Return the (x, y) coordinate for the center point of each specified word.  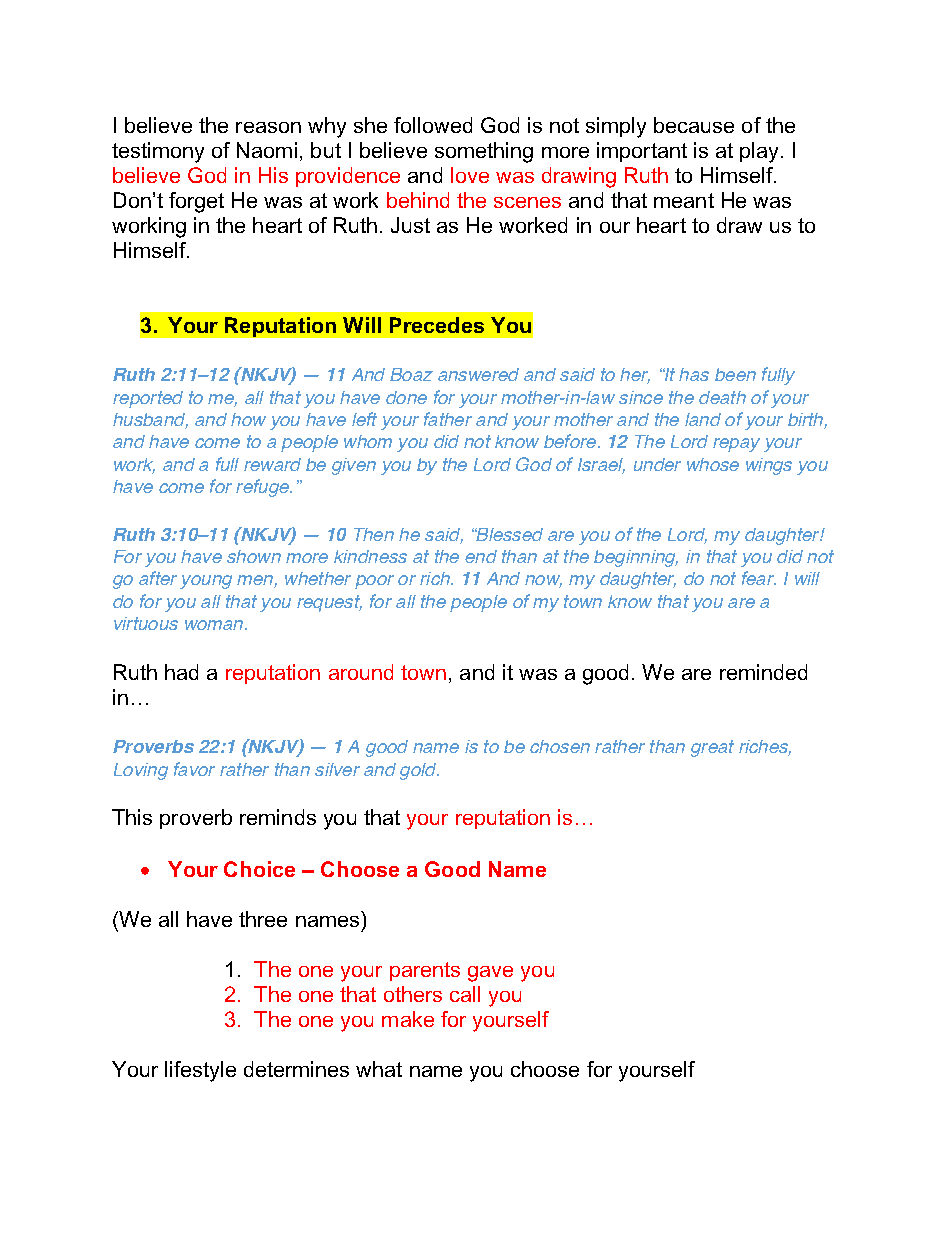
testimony (158, 152)
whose (713, 464)
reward (272, 464)
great (712, 748)
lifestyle (200, 1071)
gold (419, 771)
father (448, 419)
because (694, 125)
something (484, 152)
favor (194, 769)
